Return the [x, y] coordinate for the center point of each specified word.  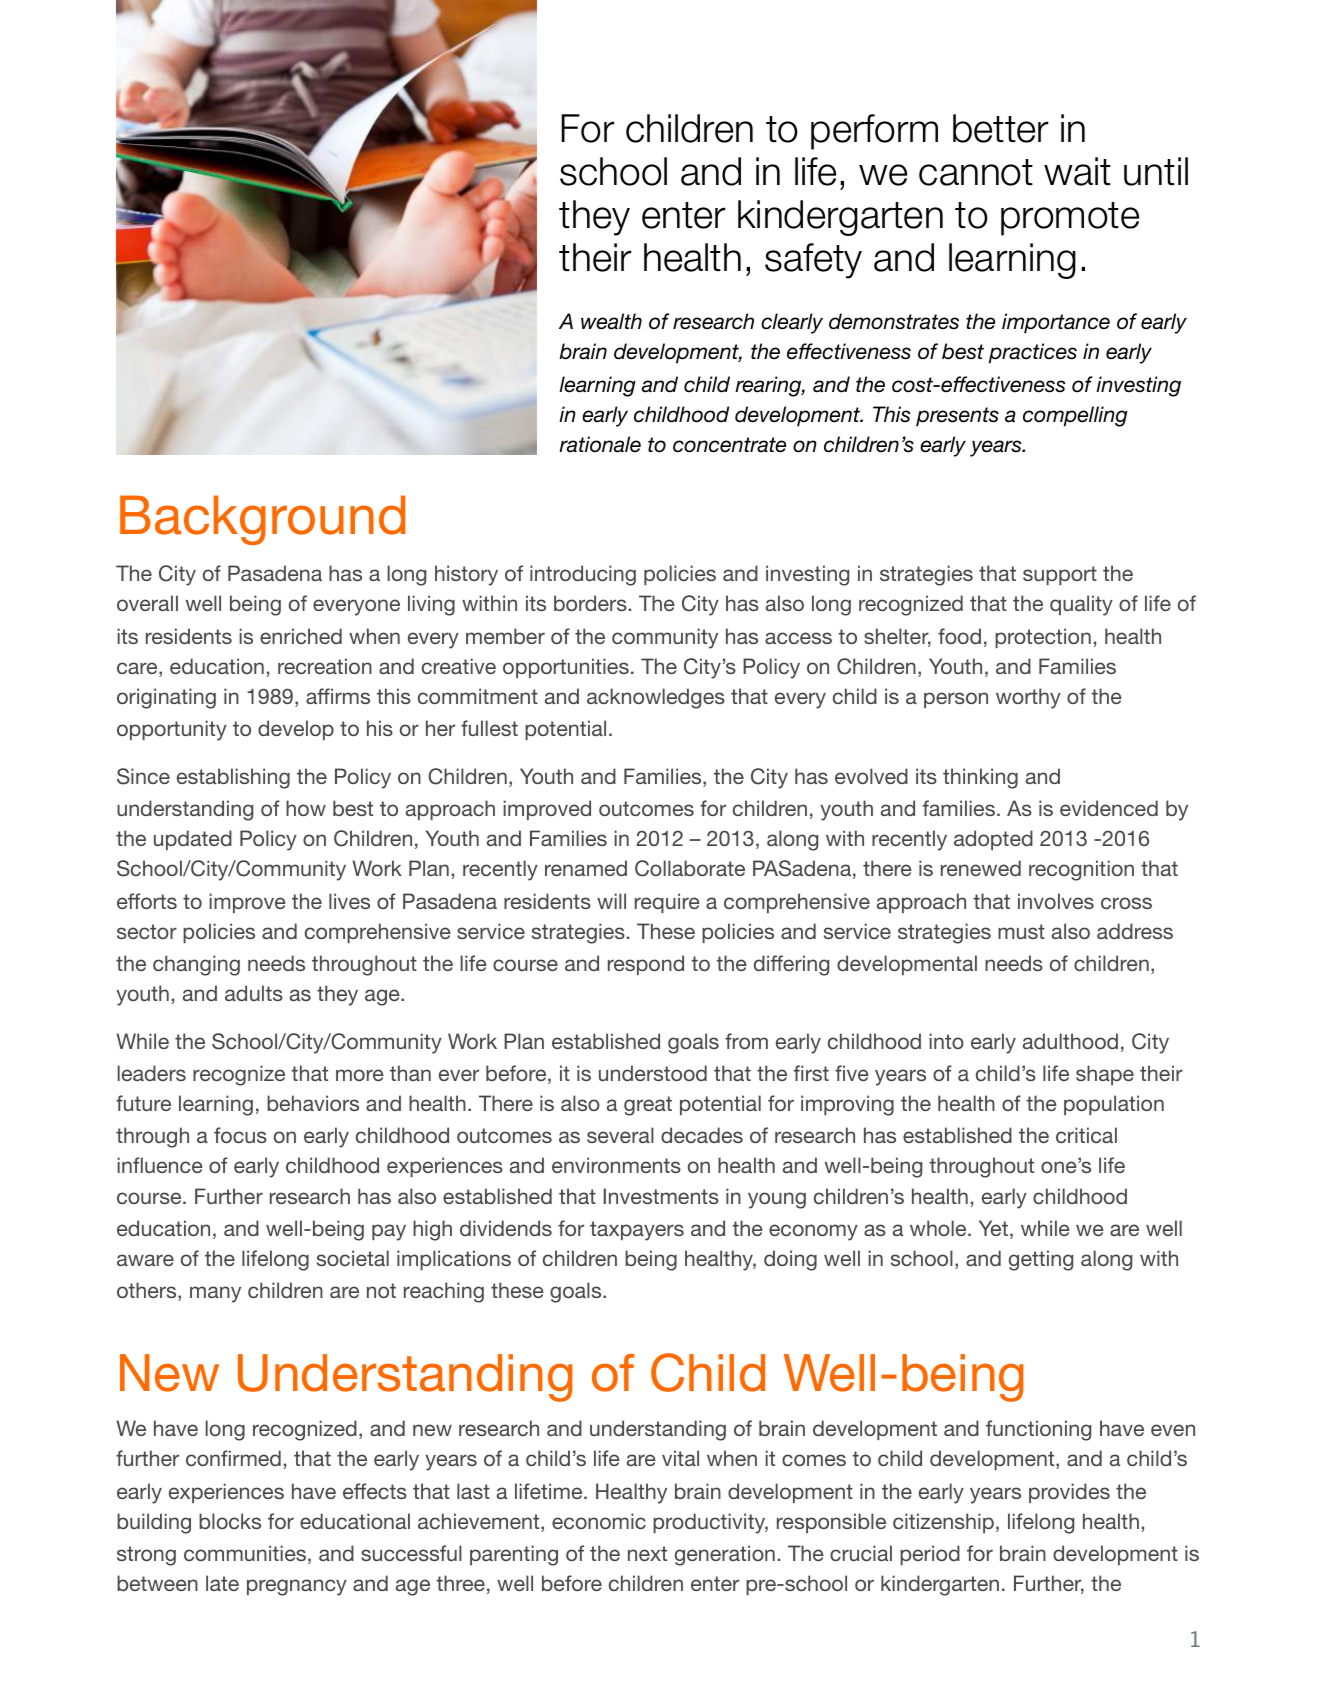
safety [813, 261]
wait [1077, 171]
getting [1041, 1260]
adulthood [1070, 1041]
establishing [233, 778]
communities [245, 1553]
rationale [600, 444]
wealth [611, 321]
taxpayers [637, 1231]
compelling [1075, 416]
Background [262, 520]
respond [646, 965]
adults [254, 993]
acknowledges [656, 698]
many [215, 1294]
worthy [1028, 698]
